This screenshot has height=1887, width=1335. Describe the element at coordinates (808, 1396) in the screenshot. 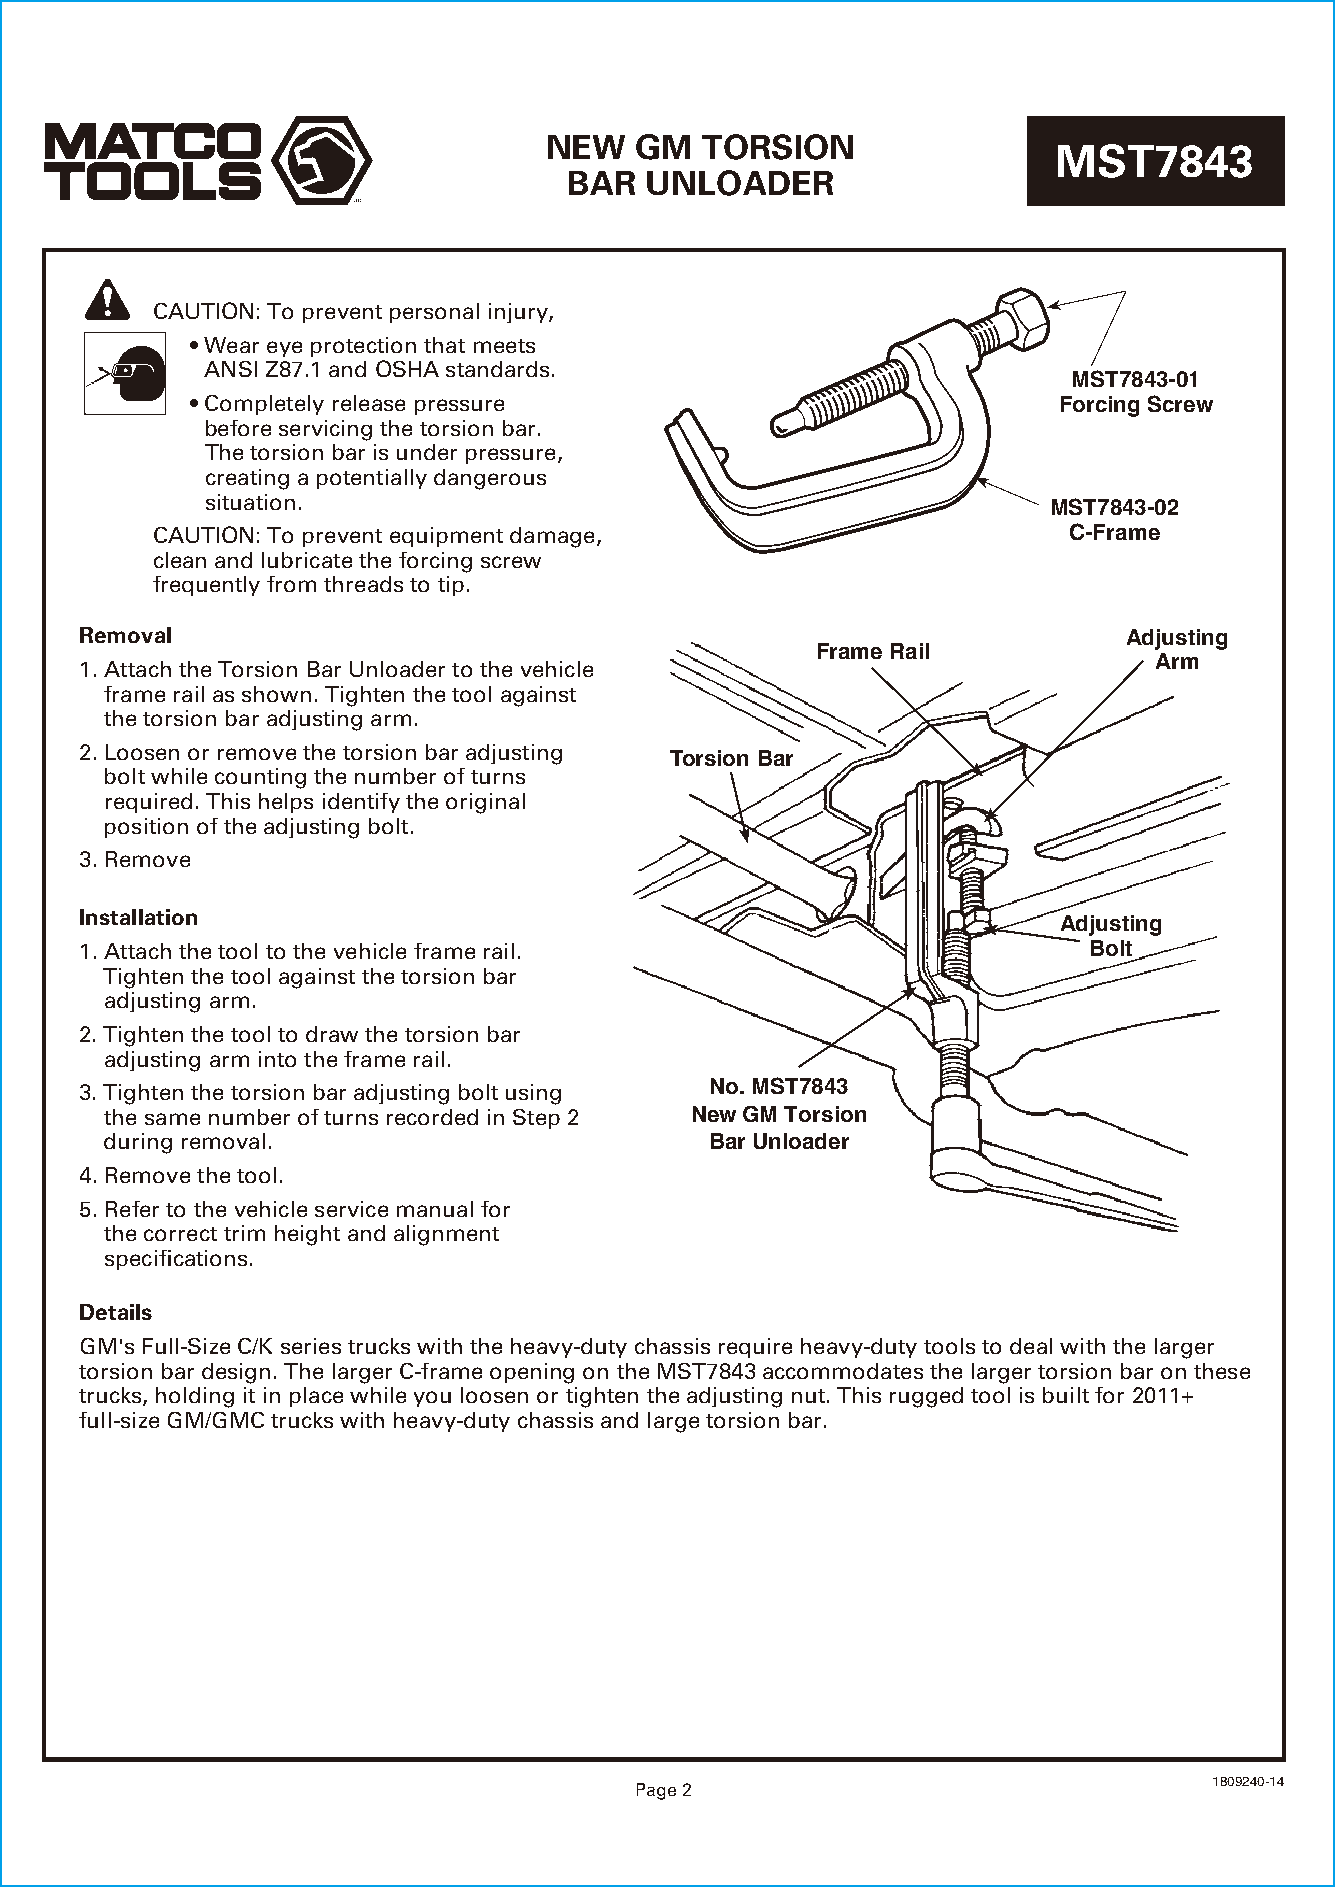

I see `nut` at that location.
